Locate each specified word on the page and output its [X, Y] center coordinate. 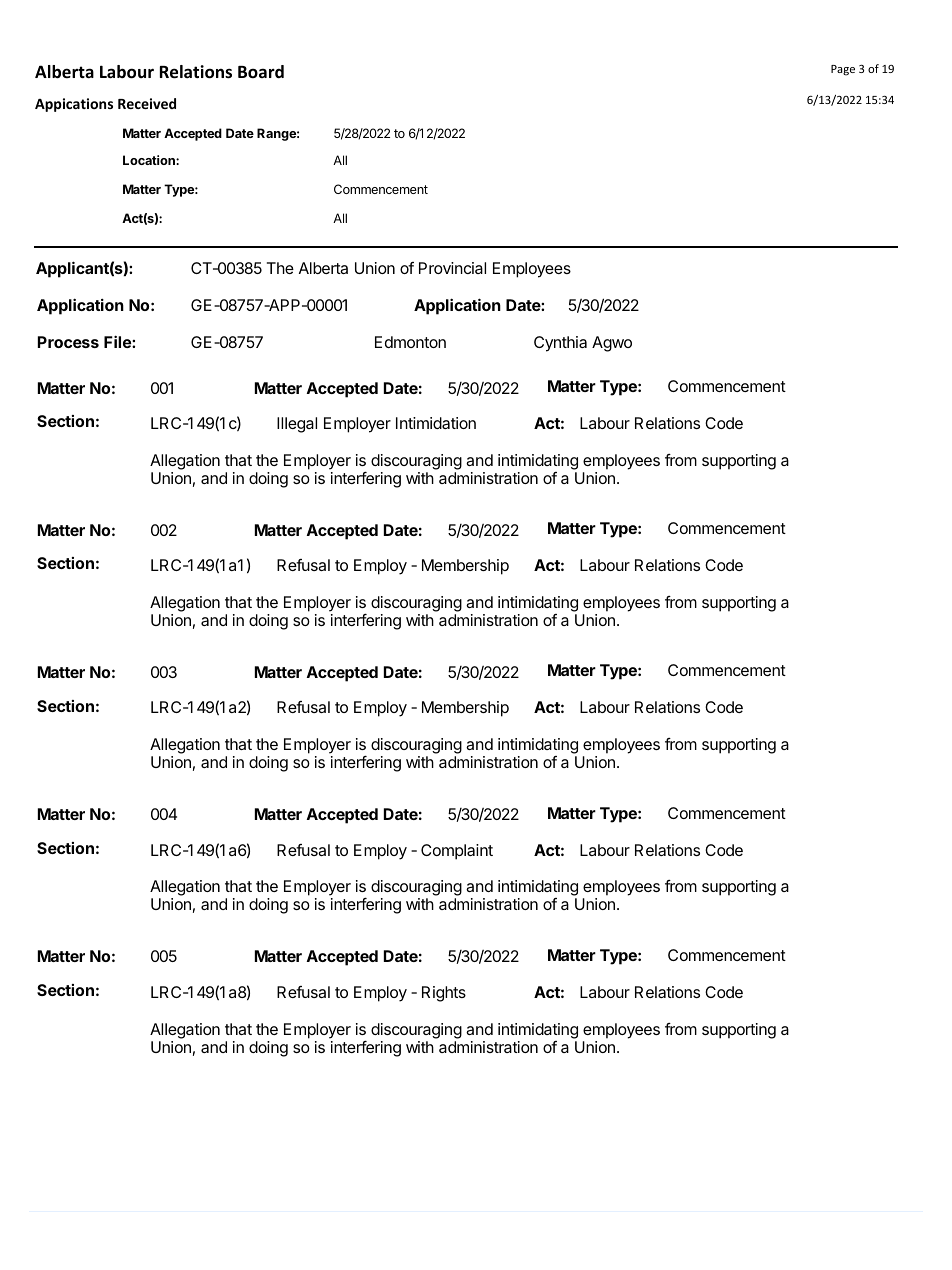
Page [843, 70]
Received [147, 103]
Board [261, 72]
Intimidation [436, 423]
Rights [444, 994]
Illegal [297, 425]
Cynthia [560, 344]
